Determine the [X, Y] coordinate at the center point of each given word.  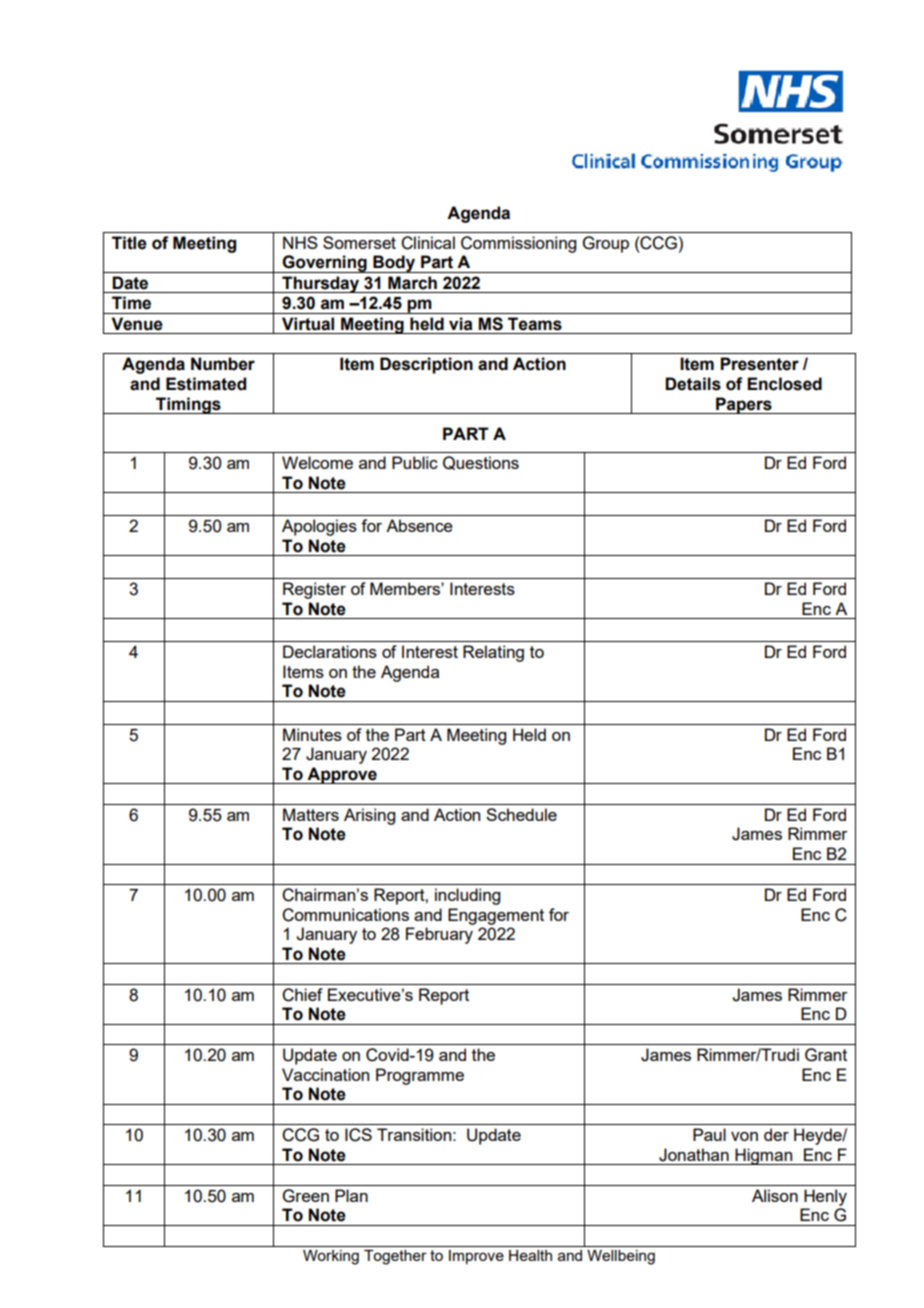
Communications [345, 915]
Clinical [428, 243]
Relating [493, 653]
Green [306, 1196]
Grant [826, 1055]
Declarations [330, 651]
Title [129, 243]
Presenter [759, 364]
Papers [744, 405]
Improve [476, 1257]
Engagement [496, 916]
